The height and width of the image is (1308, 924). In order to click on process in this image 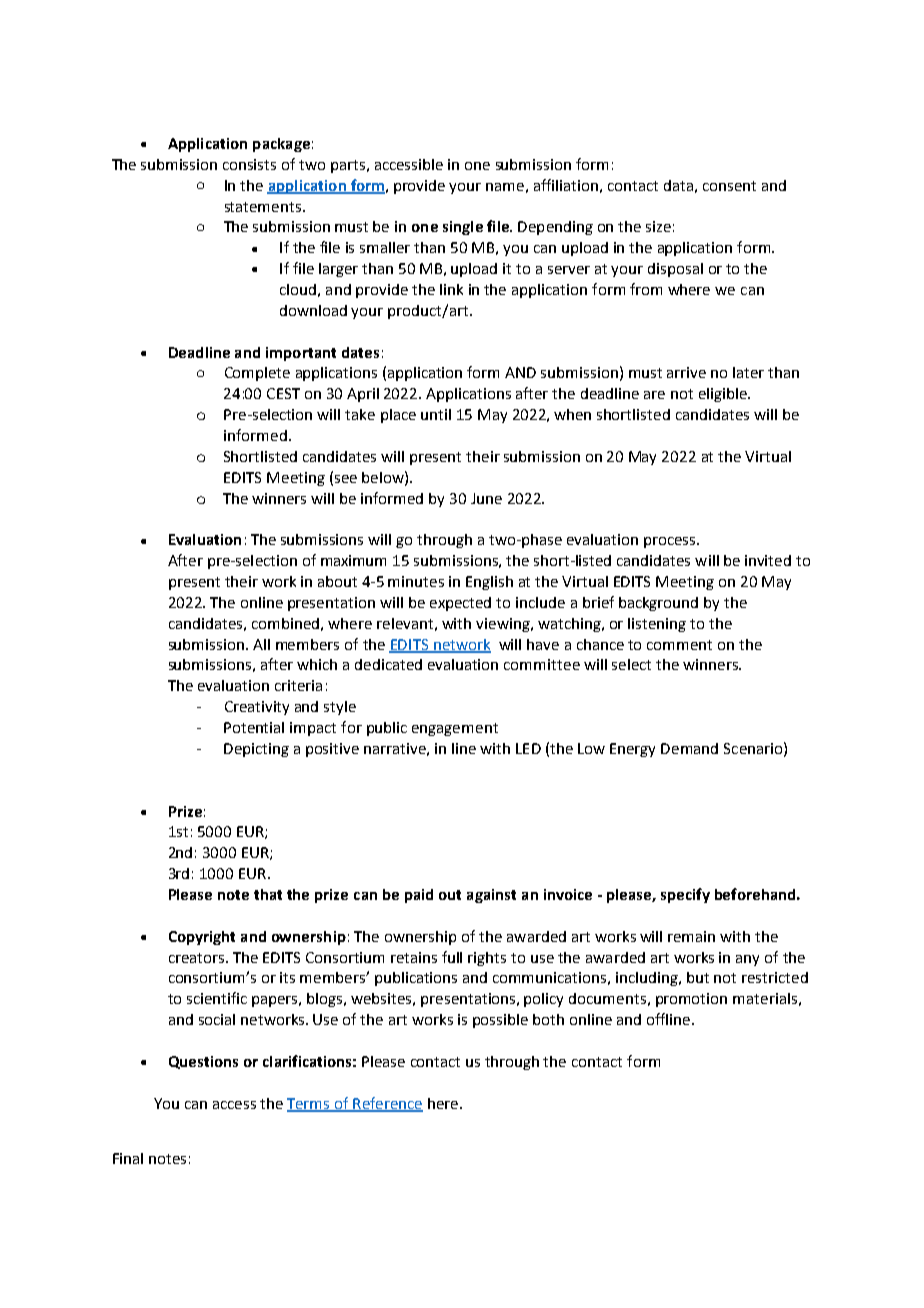, I will do `click(671, 542)`.
